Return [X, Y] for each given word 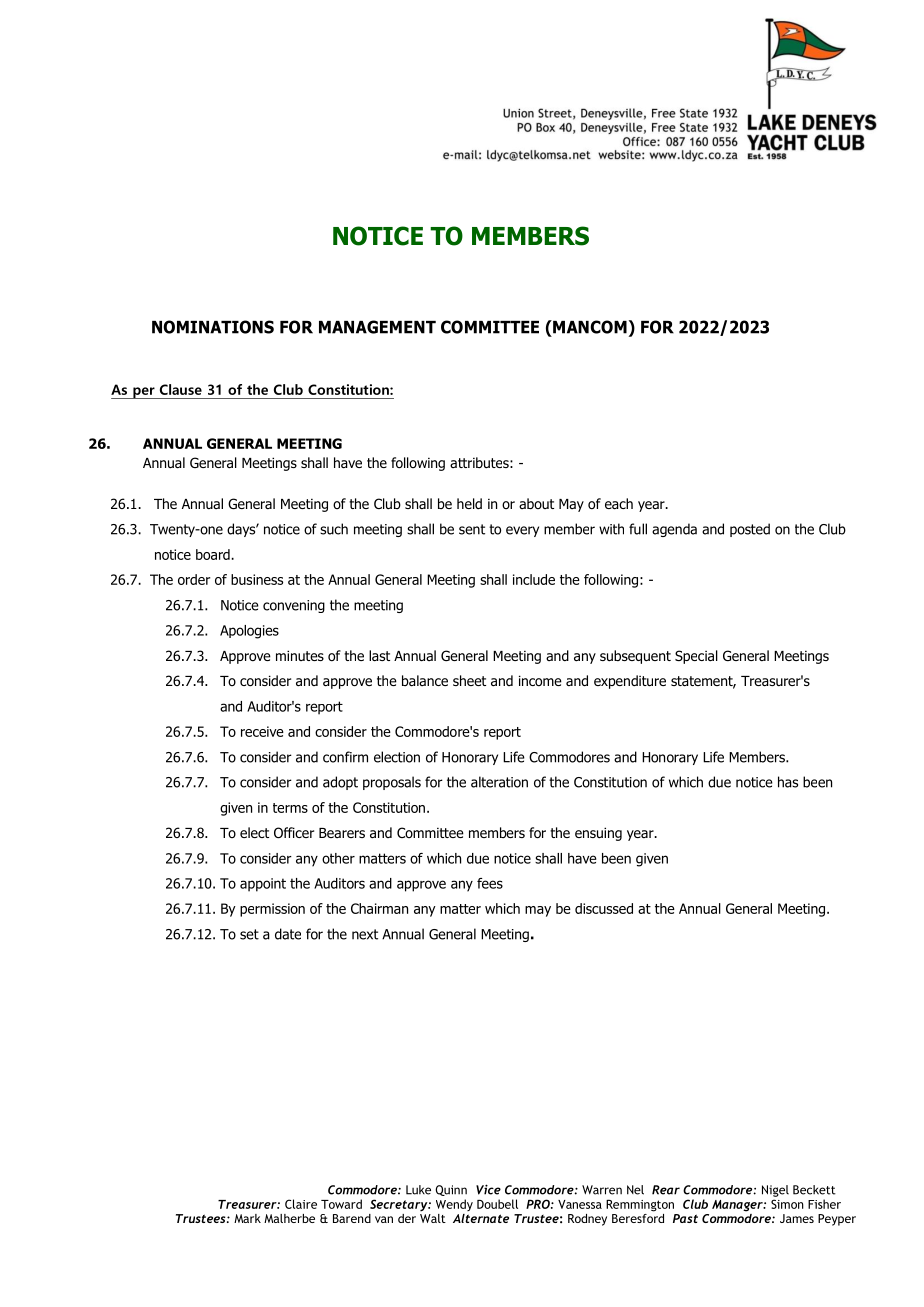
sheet [469, 680]
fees [490, 883]
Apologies [249, 632]
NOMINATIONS [213, 327]
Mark [247, 1218]
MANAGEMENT [377, 327]
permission [272, 910]
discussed [604, 908]
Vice [488, 1189]
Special [696, 657]
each [619, 504]
